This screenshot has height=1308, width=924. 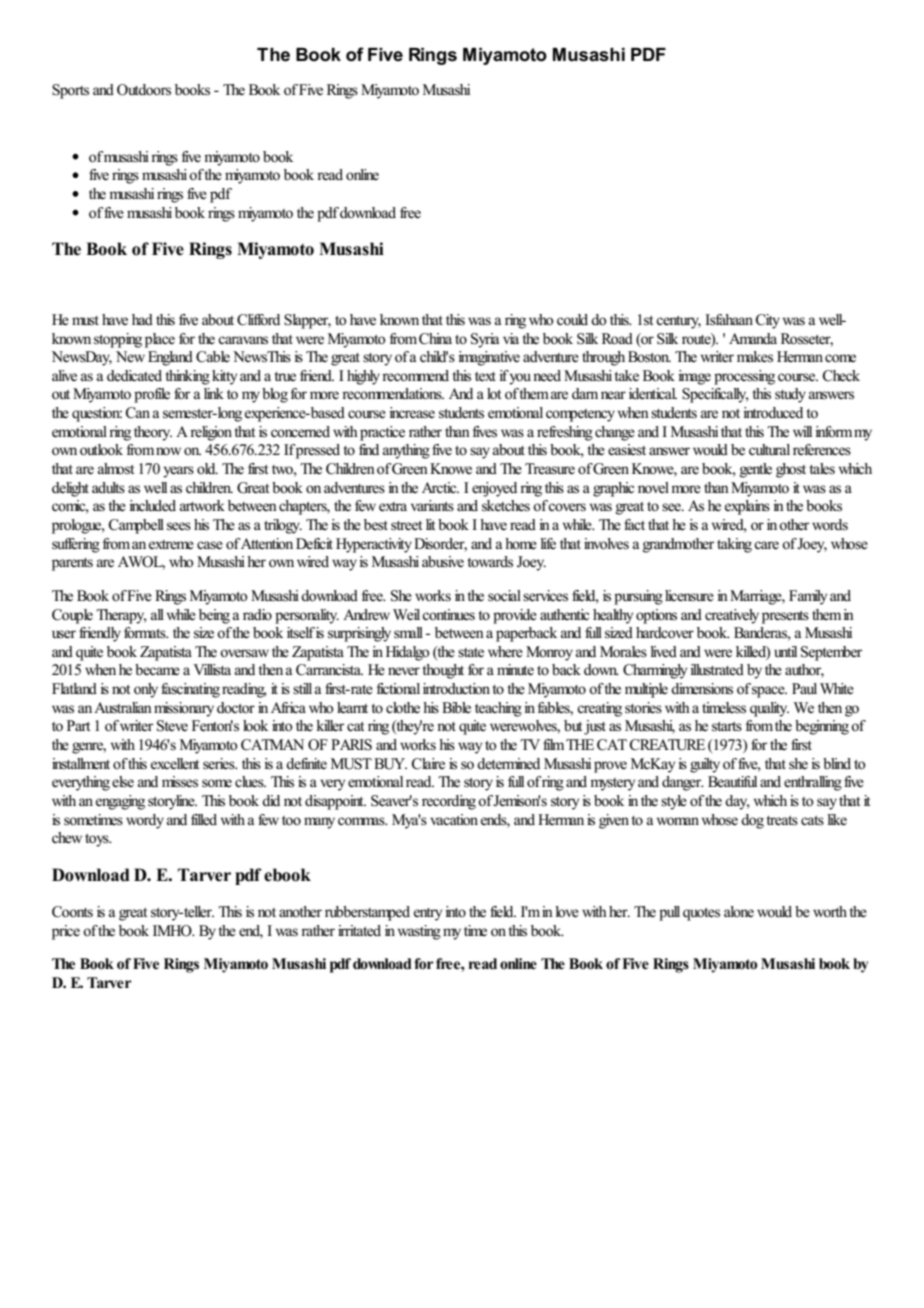 What do you see at coordinates (753, 338) in the screenshot?
I see `Amanda` at bounding box center [753, 338].
